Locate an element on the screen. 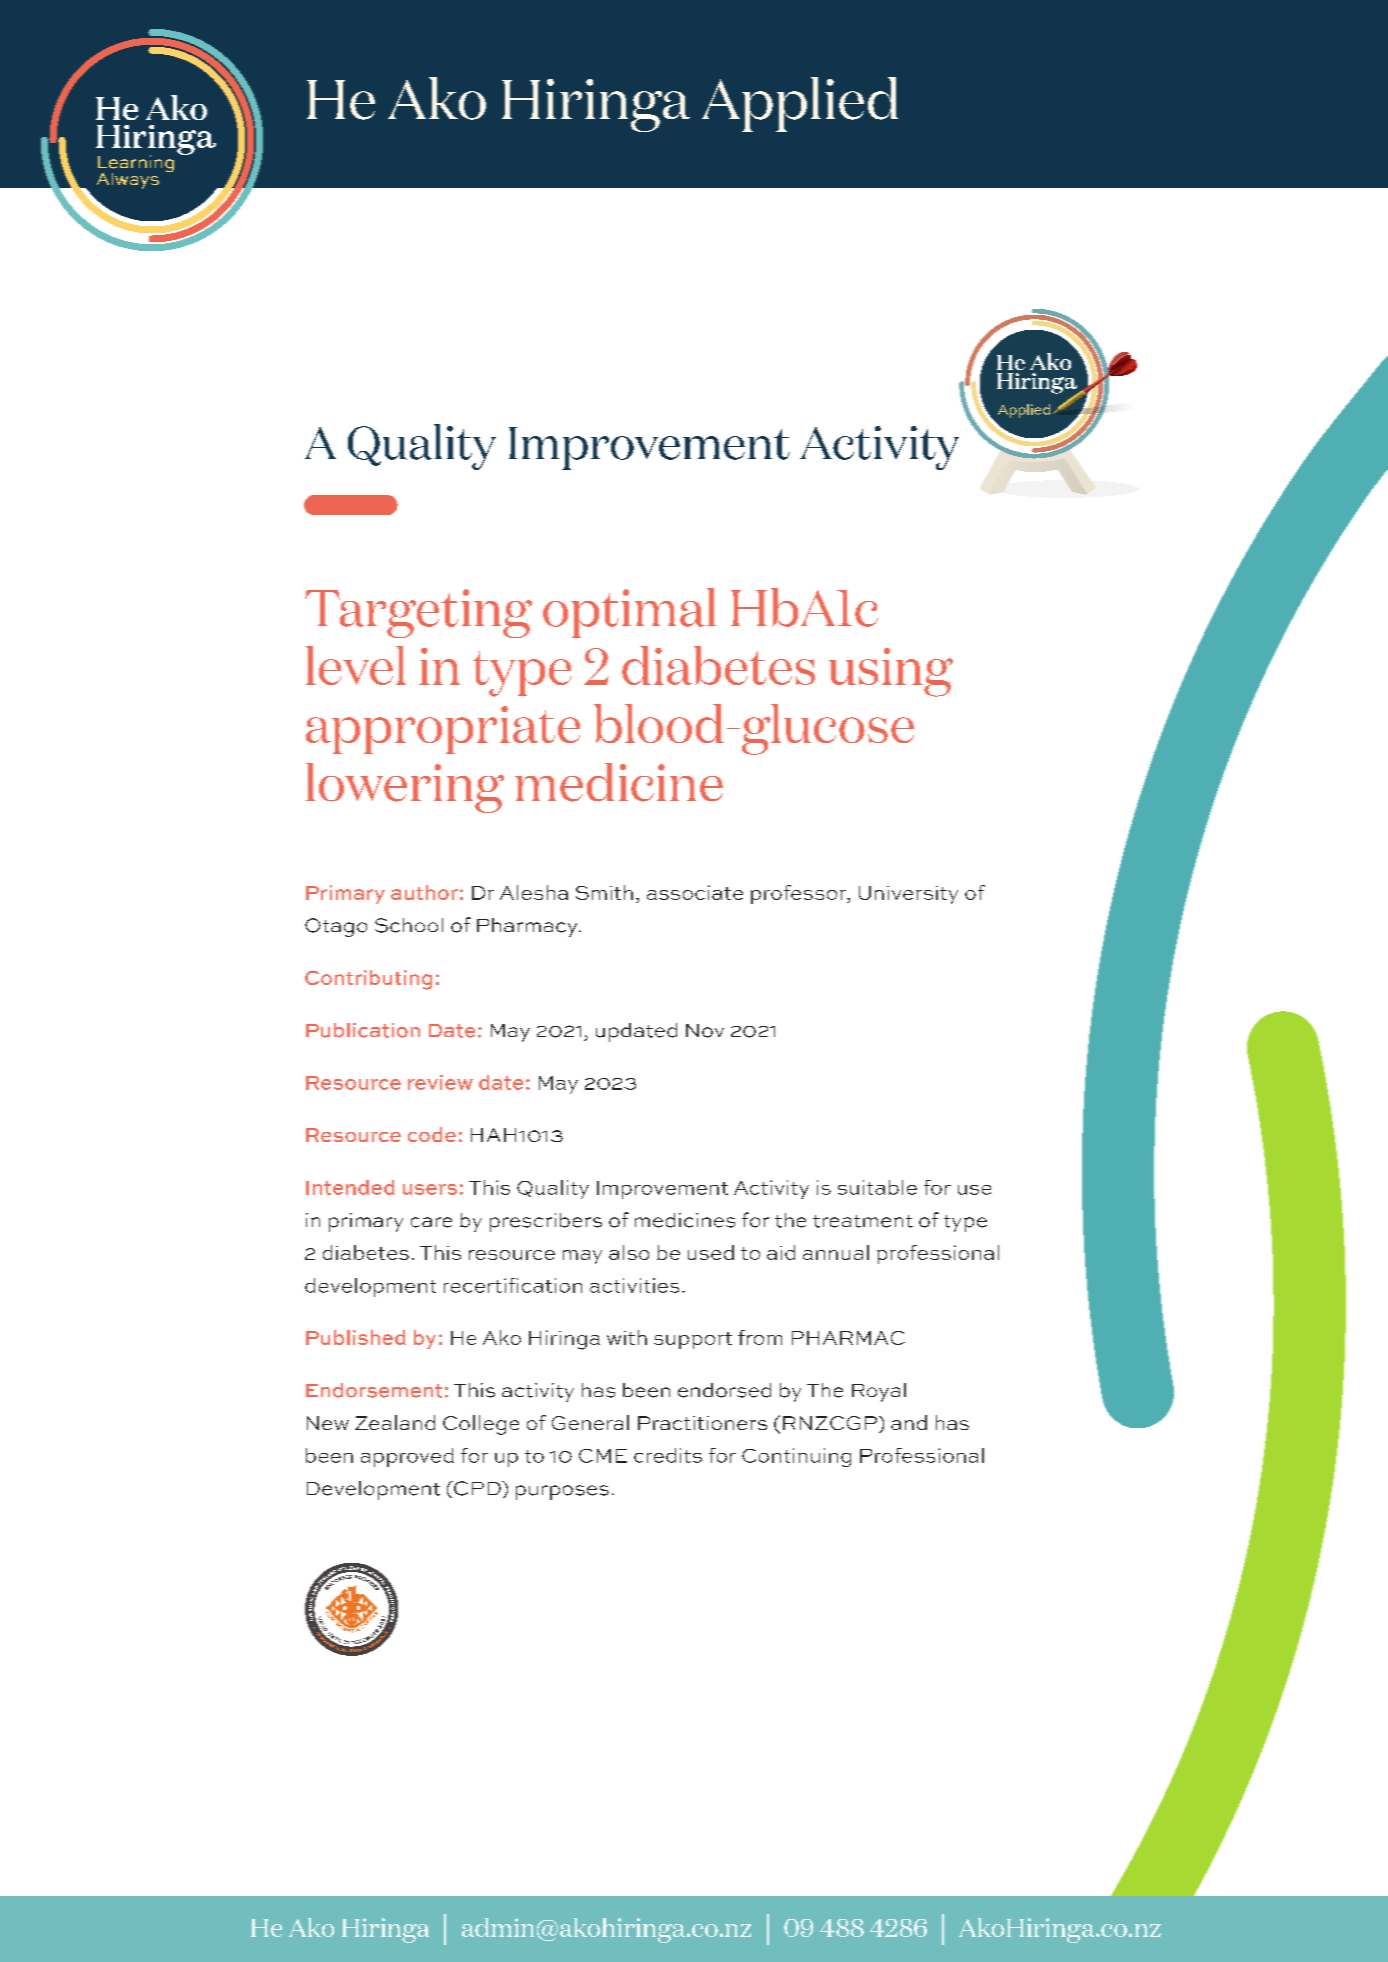 Image resolution: width=1388 pixels, height=1962 pixels. approved is located at coordinates (407, 1457).
